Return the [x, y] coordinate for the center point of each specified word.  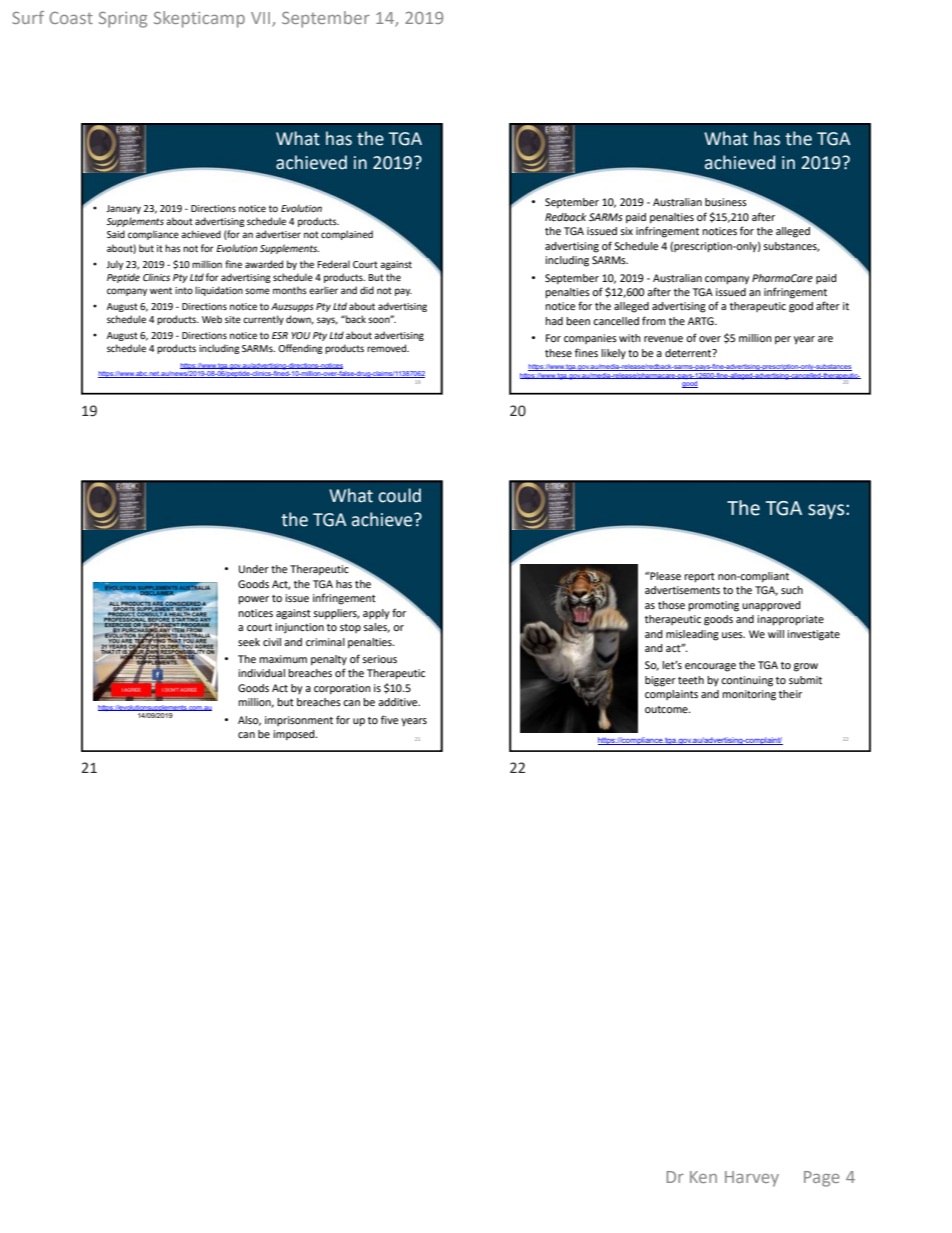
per [783, 340]
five [389, 719]
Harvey [752, 1179]
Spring [123, 20]
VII [262, 19]
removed [388, 348]
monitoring [749, 695]
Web [212, 319]
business [726, 202]
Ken [703, 1177]
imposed [295, 735]
